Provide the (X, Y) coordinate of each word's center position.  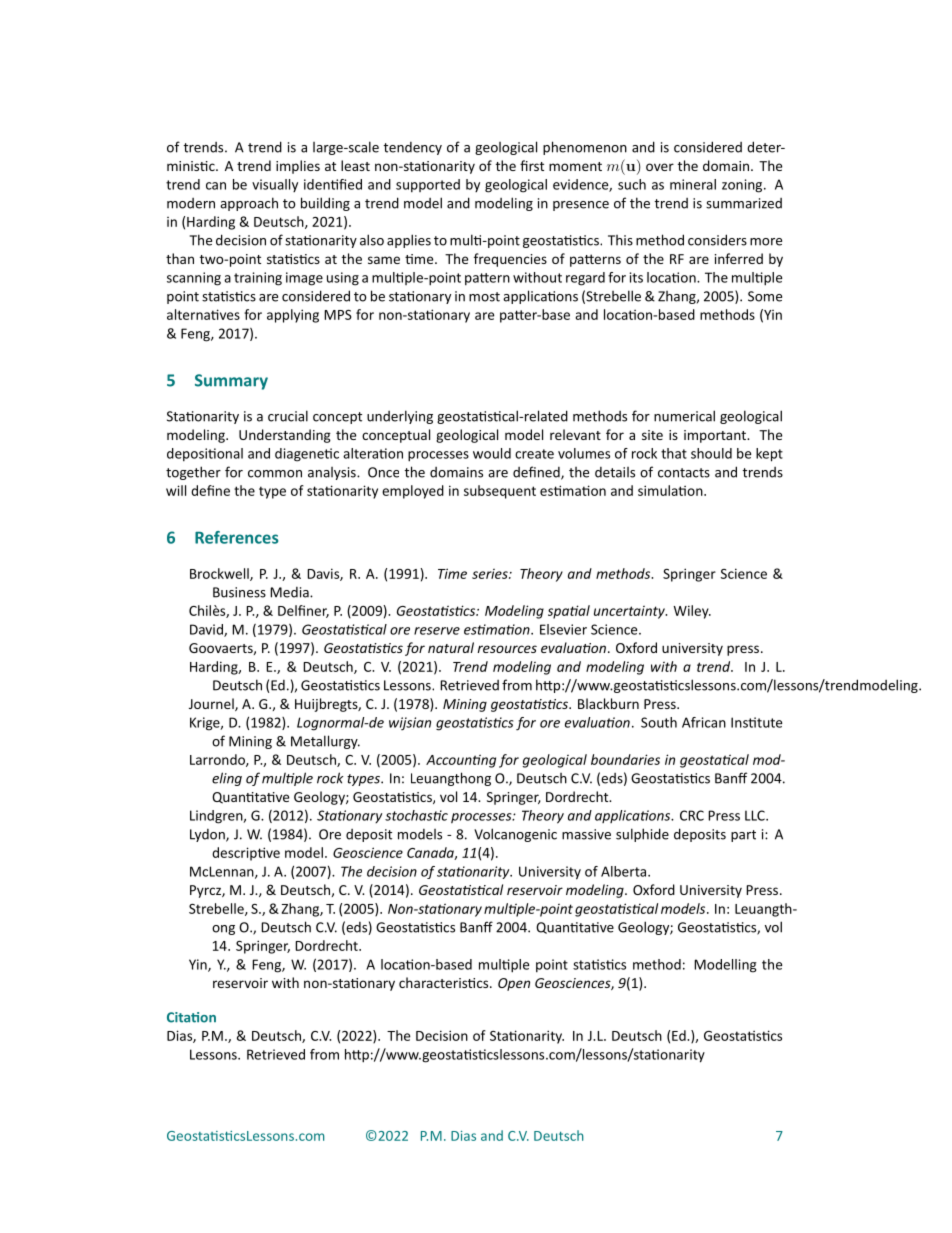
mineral (693, 184)
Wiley (692, 612)
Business (239, 592)
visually (275, 185)
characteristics (445, 982)
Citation (191, 1017)
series (491, 574)
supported (428, 186)
